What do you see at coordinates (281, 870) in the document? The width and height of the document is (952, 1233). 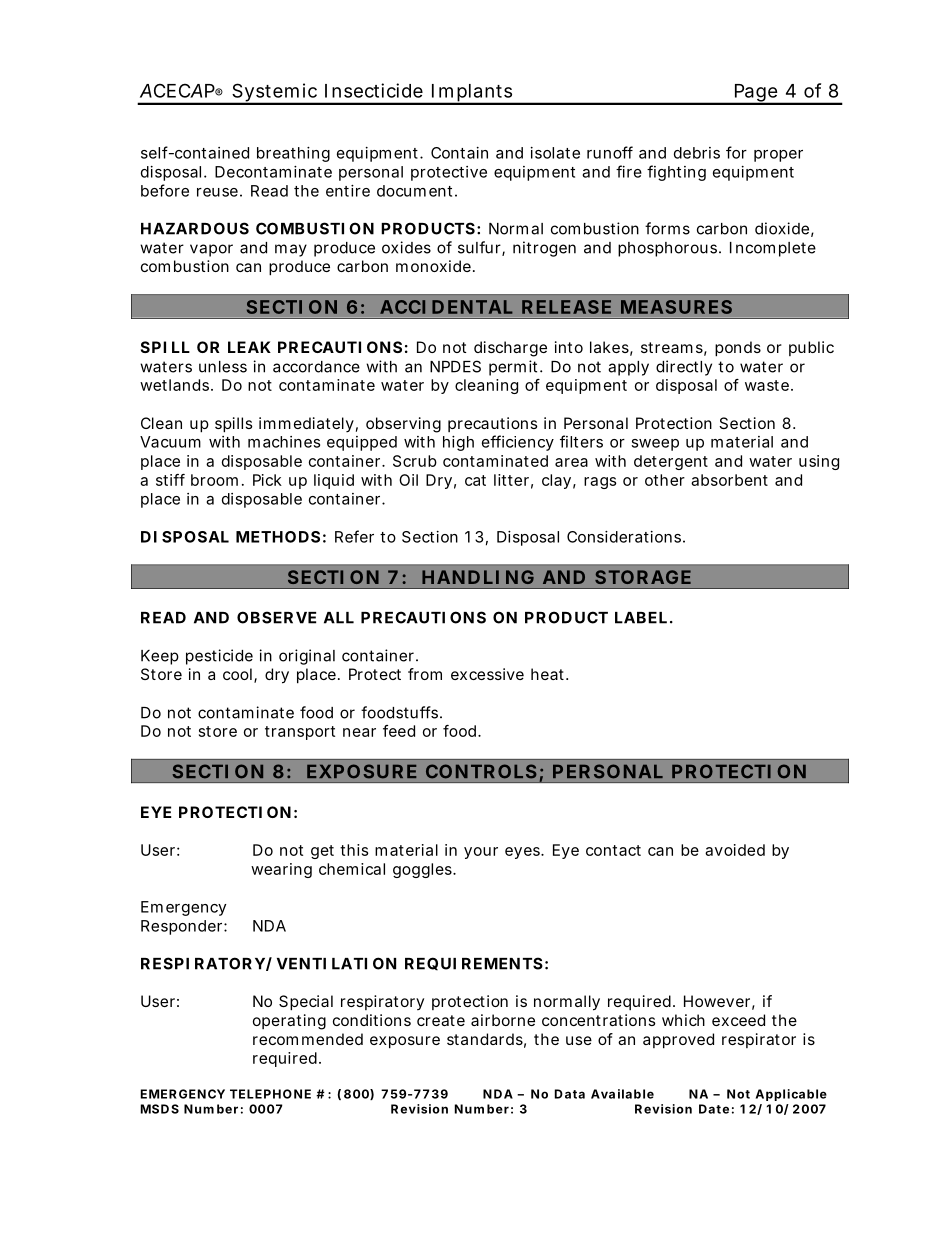 I see `wearing` at bounding box center [281, 870].
